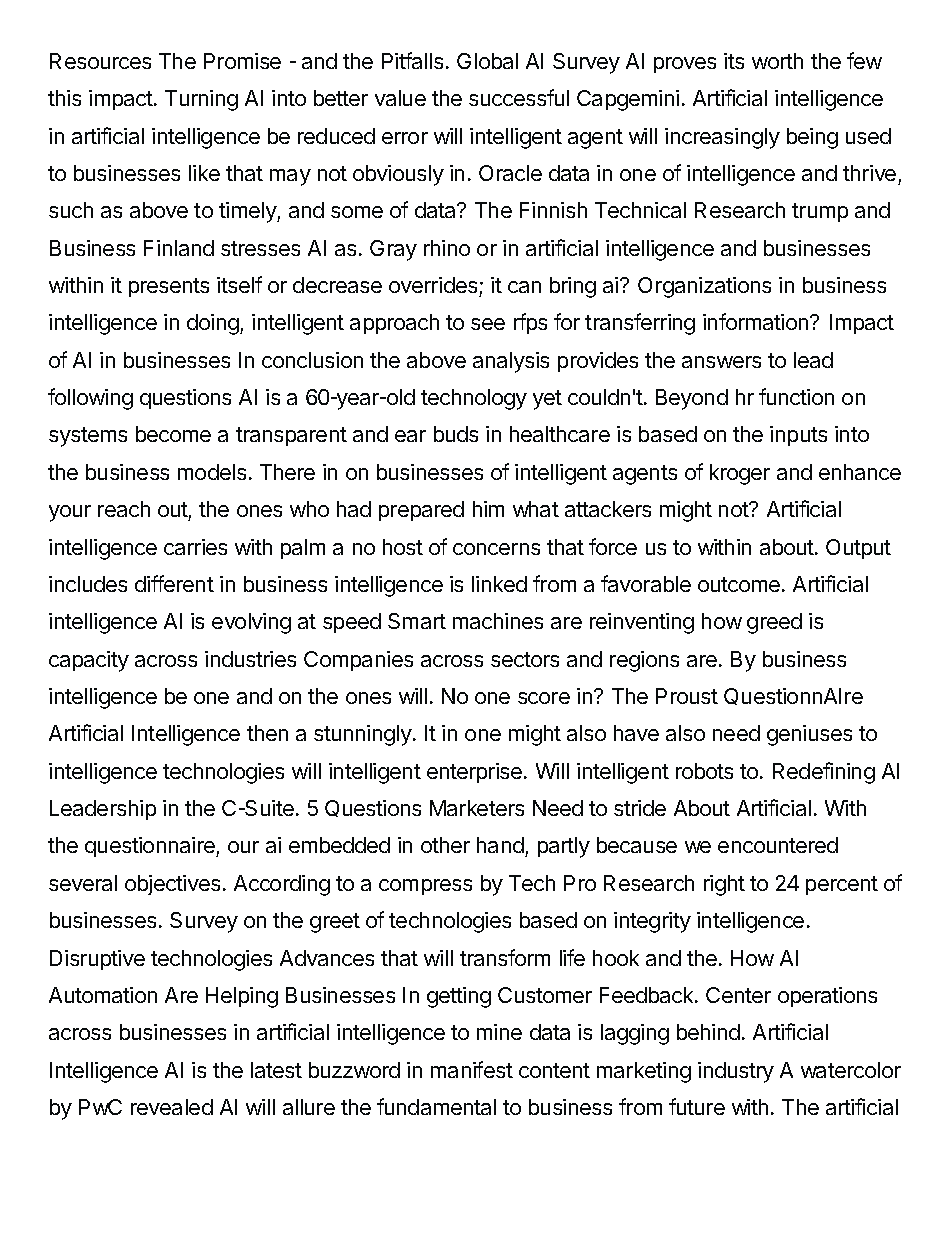 The width and height of the image is (952, 1233). What do you see at coordinates (476, 773) in the image?
I see `enterprise` at bounding box center [476, 773].
